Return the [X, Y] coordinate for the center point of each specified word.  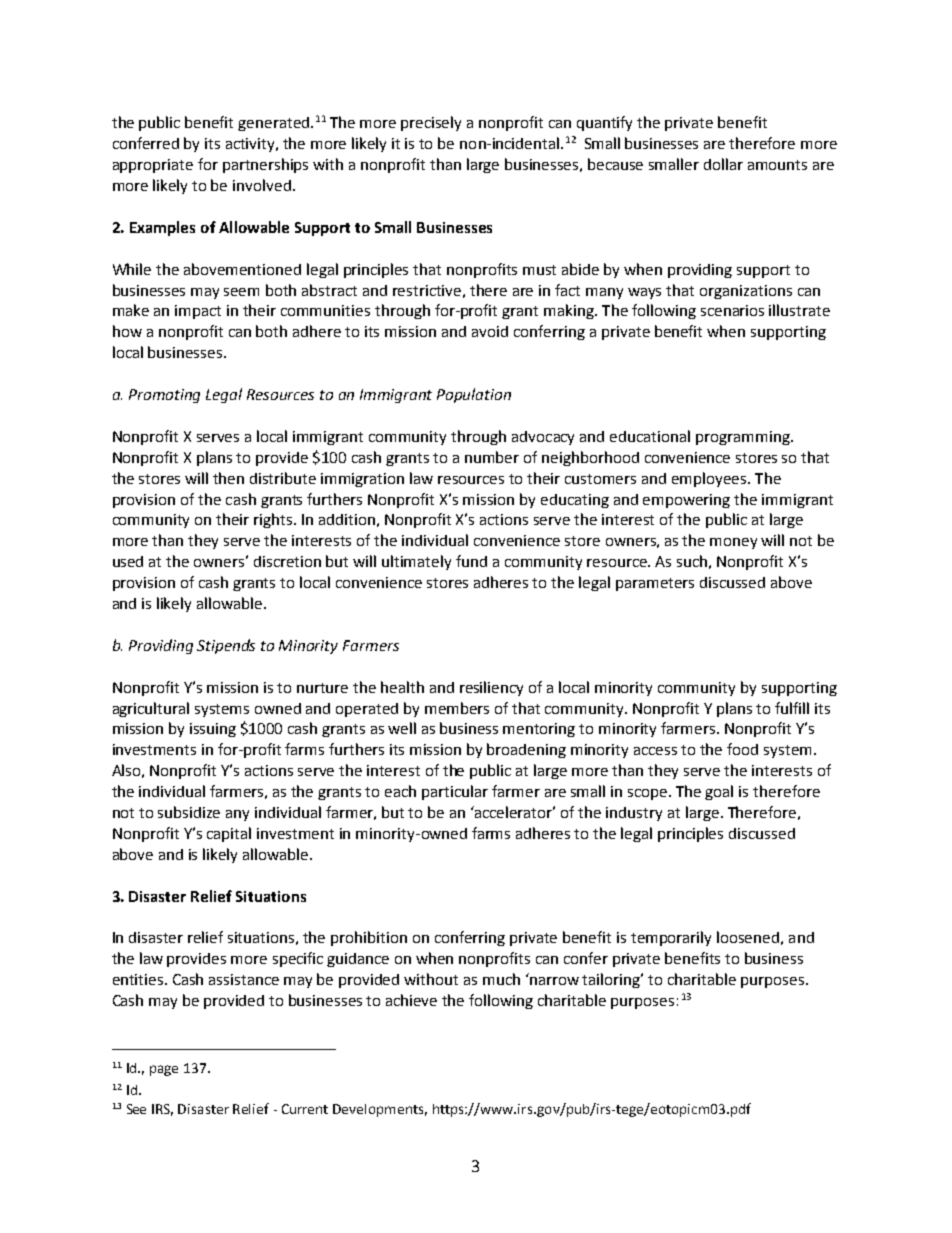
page [164, 1070]
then [228, 478]
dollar [723, 164]
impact [198, 312]
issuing [213, 730]
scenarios [732, 310]
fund [471, 561]
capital [229, 834]
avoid [490, 331]
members [457, 708]
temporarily [671, 938]
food [742, 749]
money [733, 543]
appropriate [153, 166]
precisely [431, 123]
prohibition [369, 938]
